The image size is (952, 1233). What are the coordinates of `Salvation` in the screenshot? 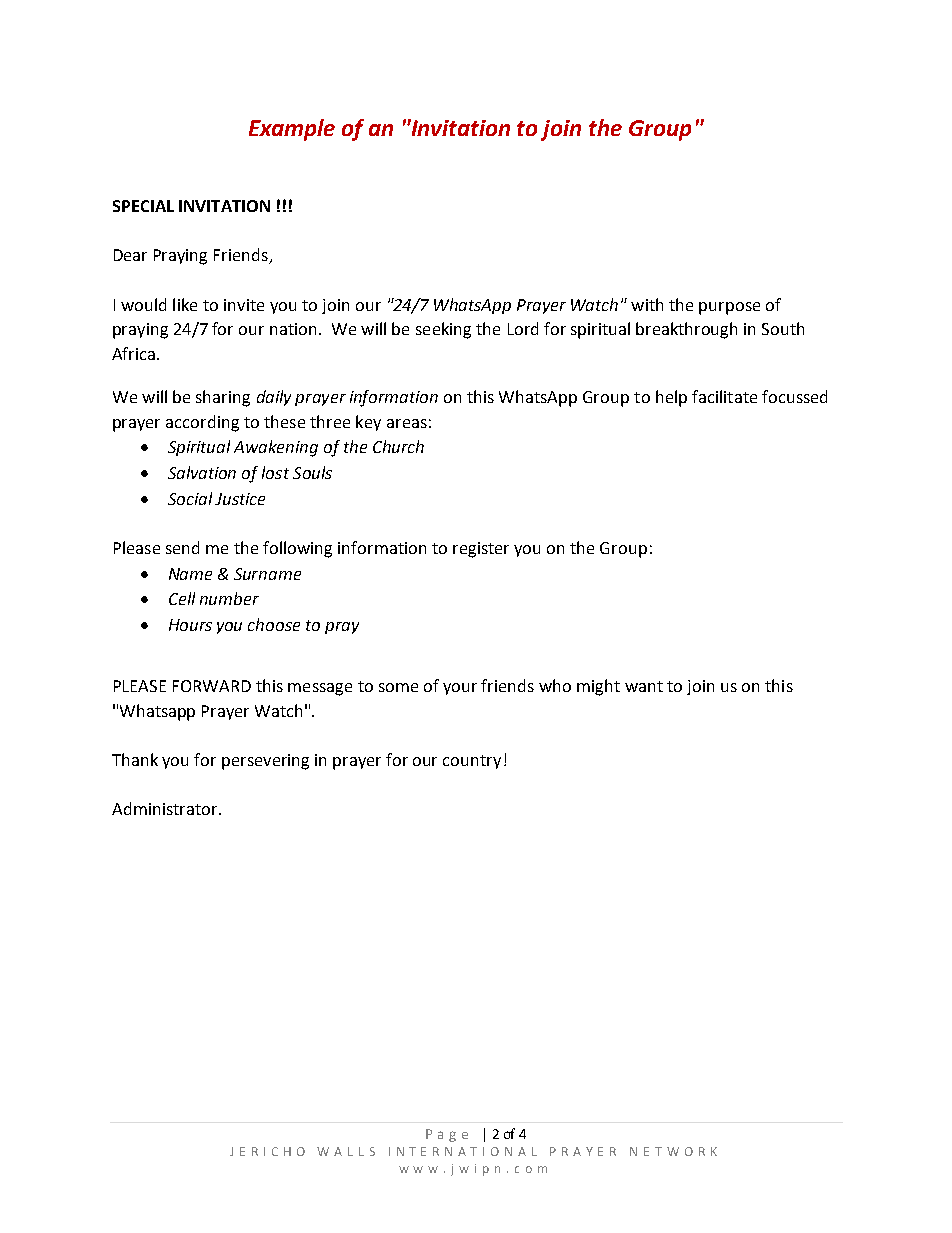 It's located at (202, 472).
